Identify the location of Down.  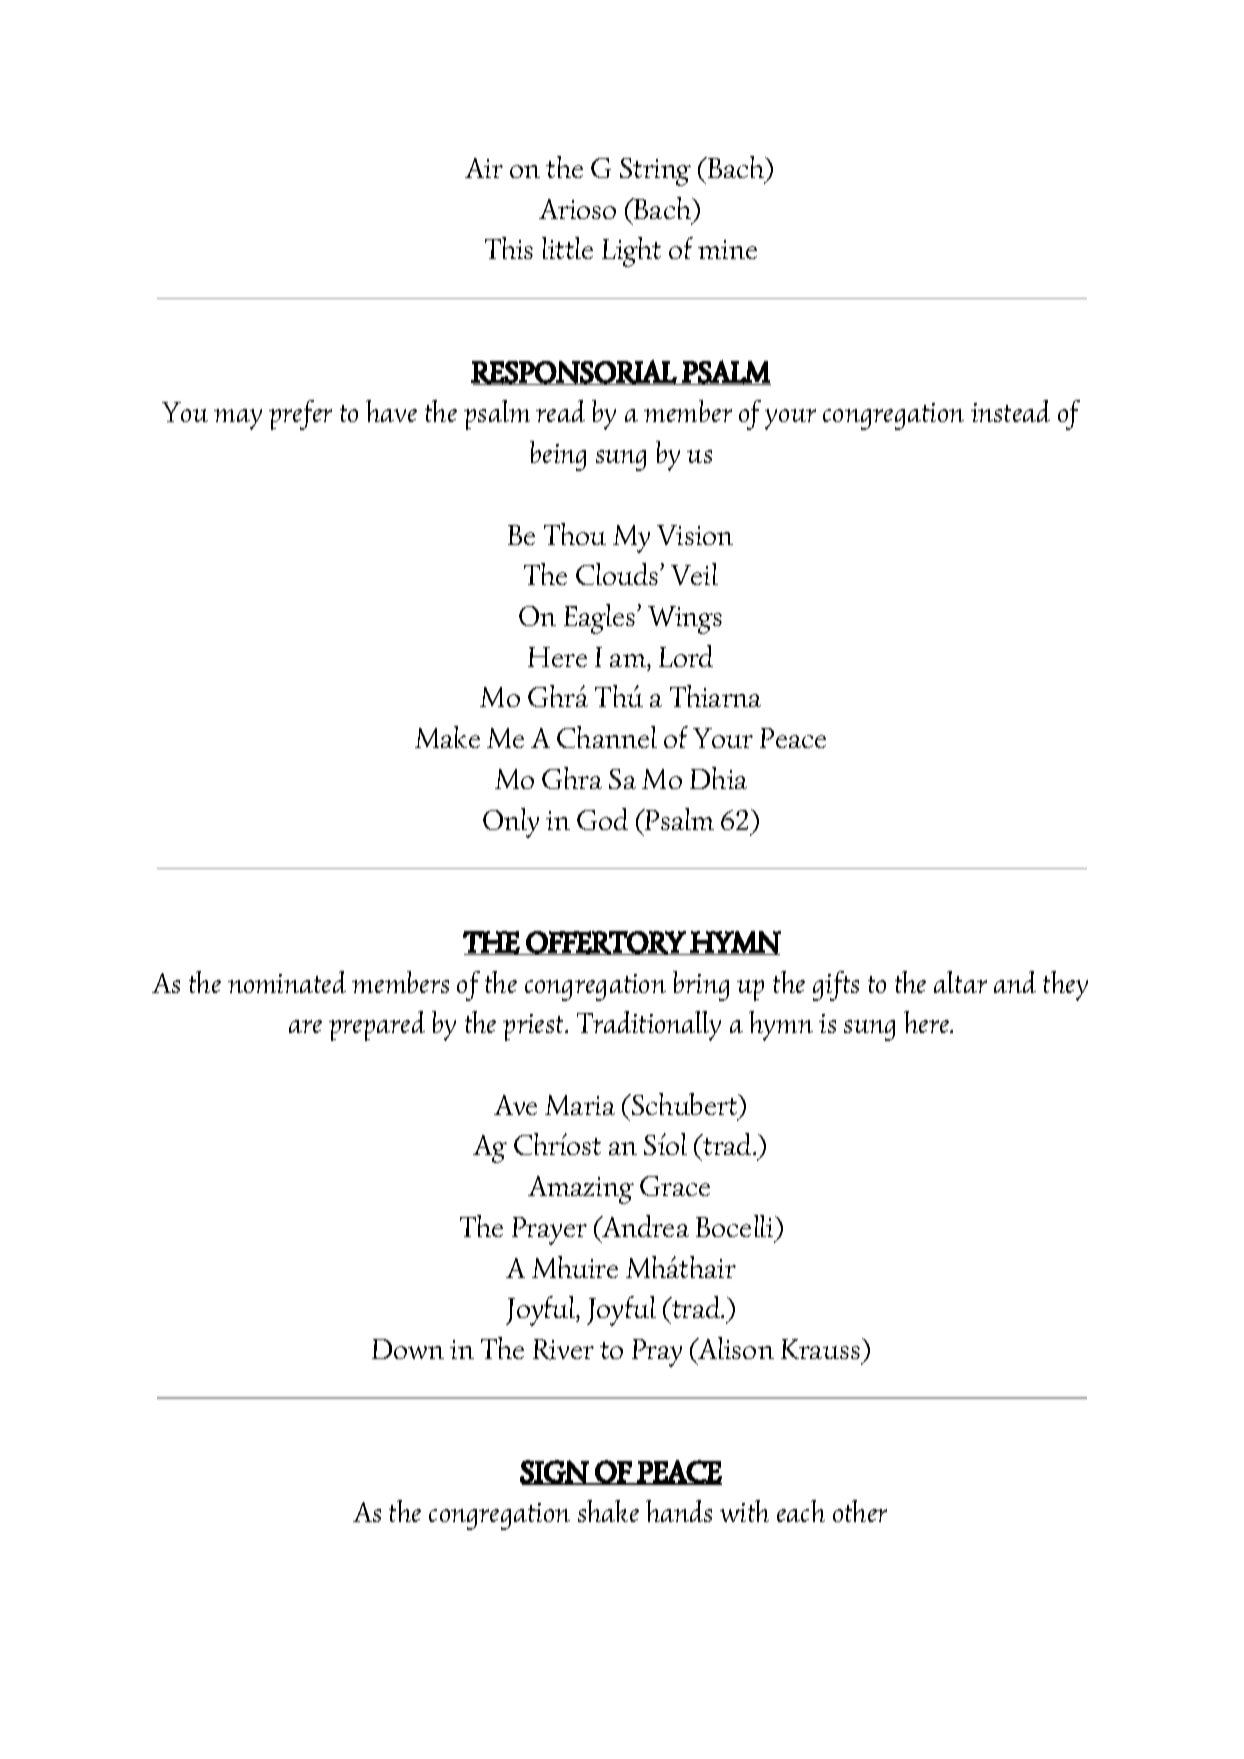
(408, 1349).
